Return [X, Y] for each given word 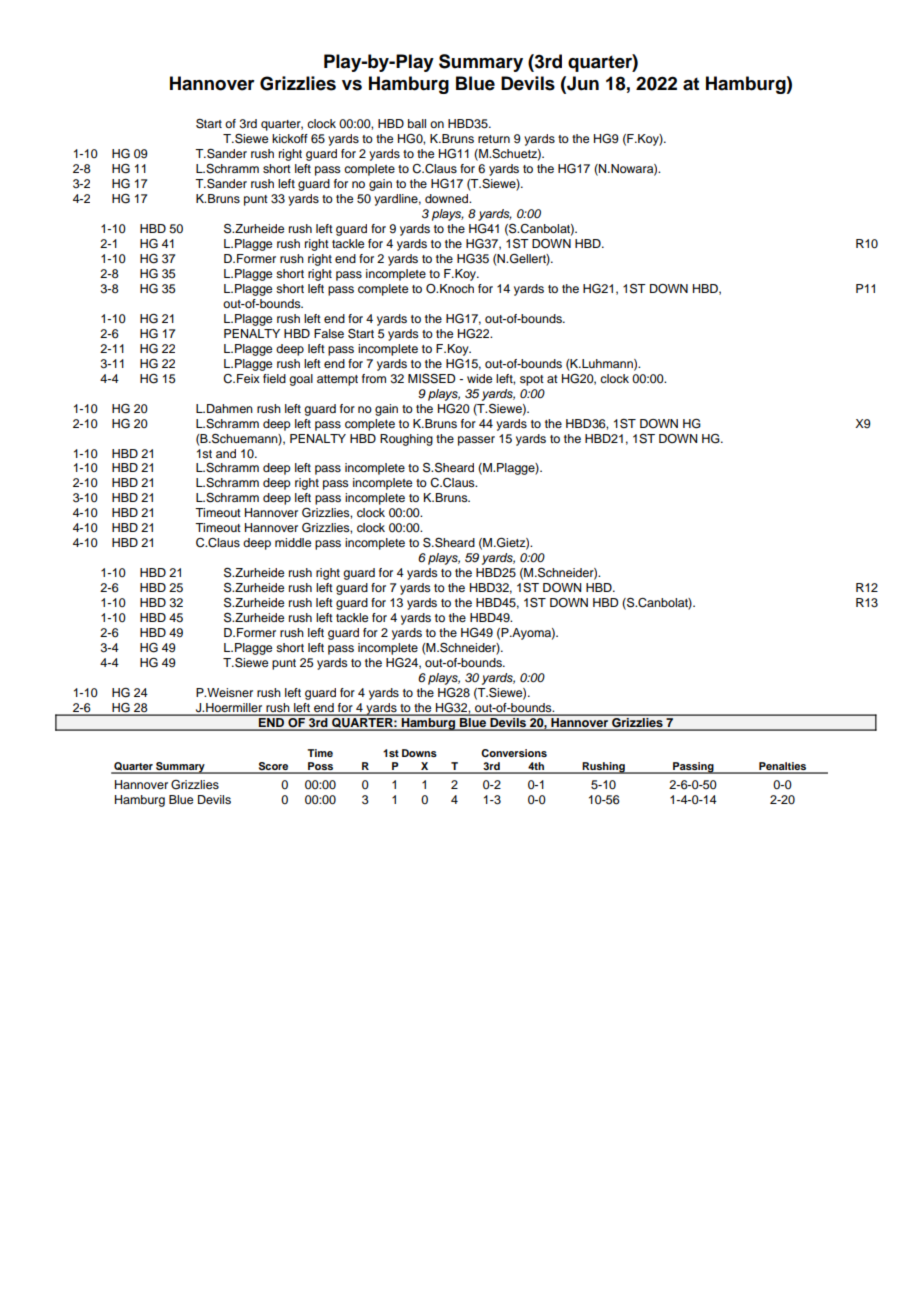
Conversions [514, 753]
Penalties [782, 767]
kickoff [290, 138]
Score [273, 767]
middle [293, 542]
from [374, 378]
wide [479, 378]
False [329, 333]
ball [417, 123]
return [494, 139]
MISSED [431, 378]
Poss [321, 767]
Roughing [406, 440]
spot [532, 380]
